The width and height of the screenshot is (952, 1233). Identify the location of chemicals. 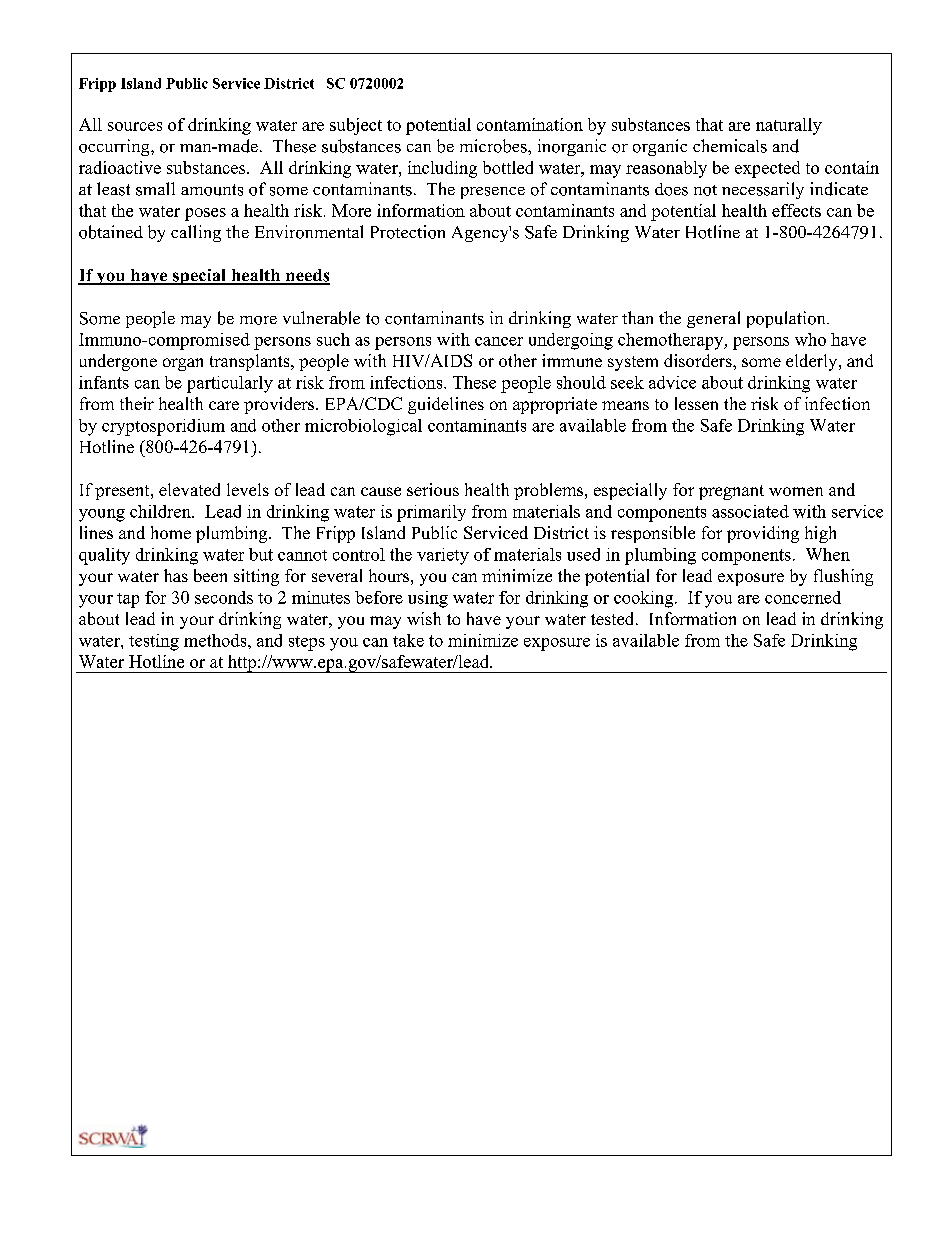
(730, 146).
